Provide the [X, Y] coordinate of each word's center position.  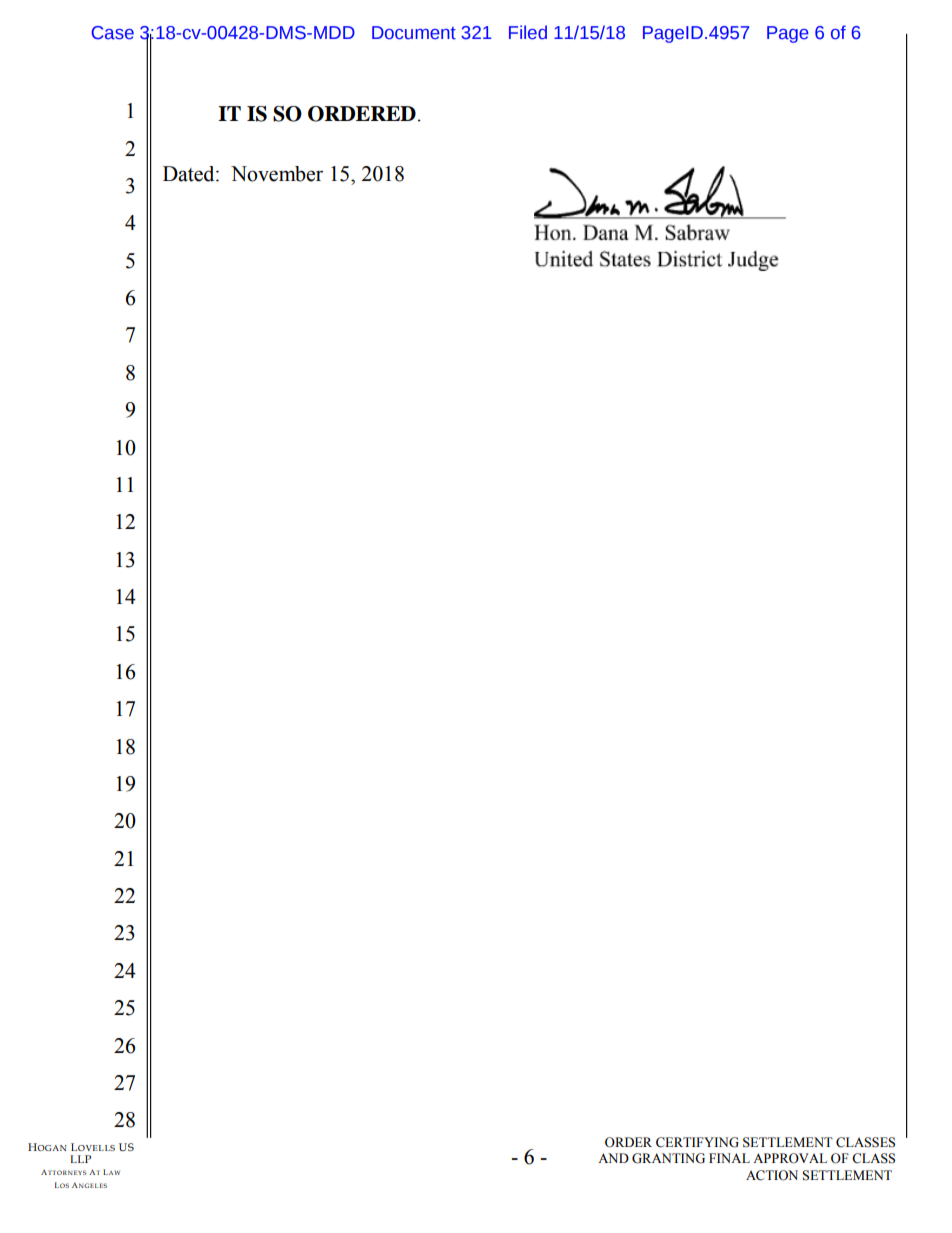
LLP [80, 1159]
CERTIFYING [697, 1142]
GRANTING [668, 1158]
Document [414, 33]
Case [113, 33]
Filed [528, 32]
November [277, 174]
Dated [190, 174]
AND [613, 1158]
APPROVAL [790, 1158]
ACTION [772, 1175]
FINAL [729, 1158]
